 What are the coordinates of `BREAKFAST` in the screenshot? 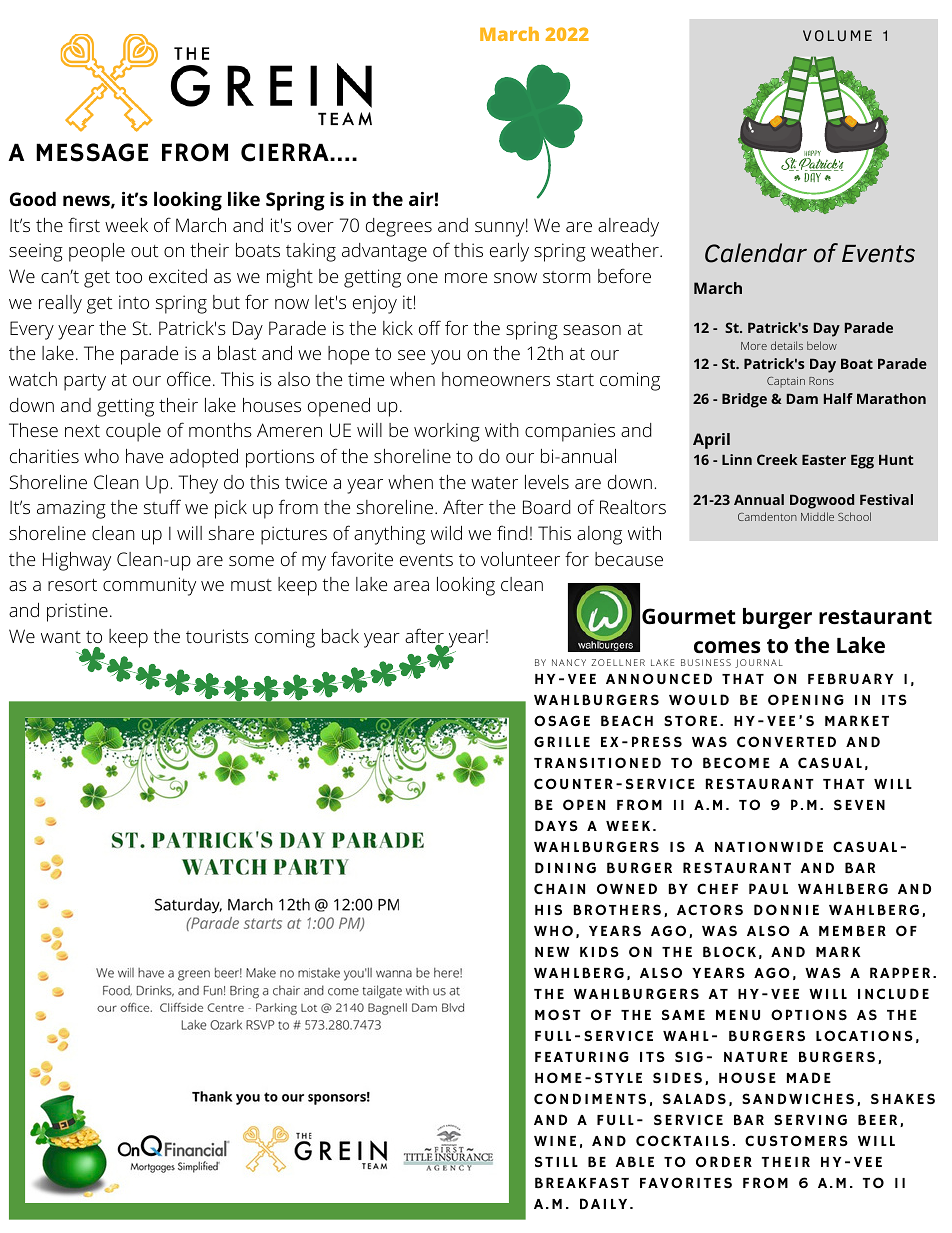 It's located at (582, 1182).
